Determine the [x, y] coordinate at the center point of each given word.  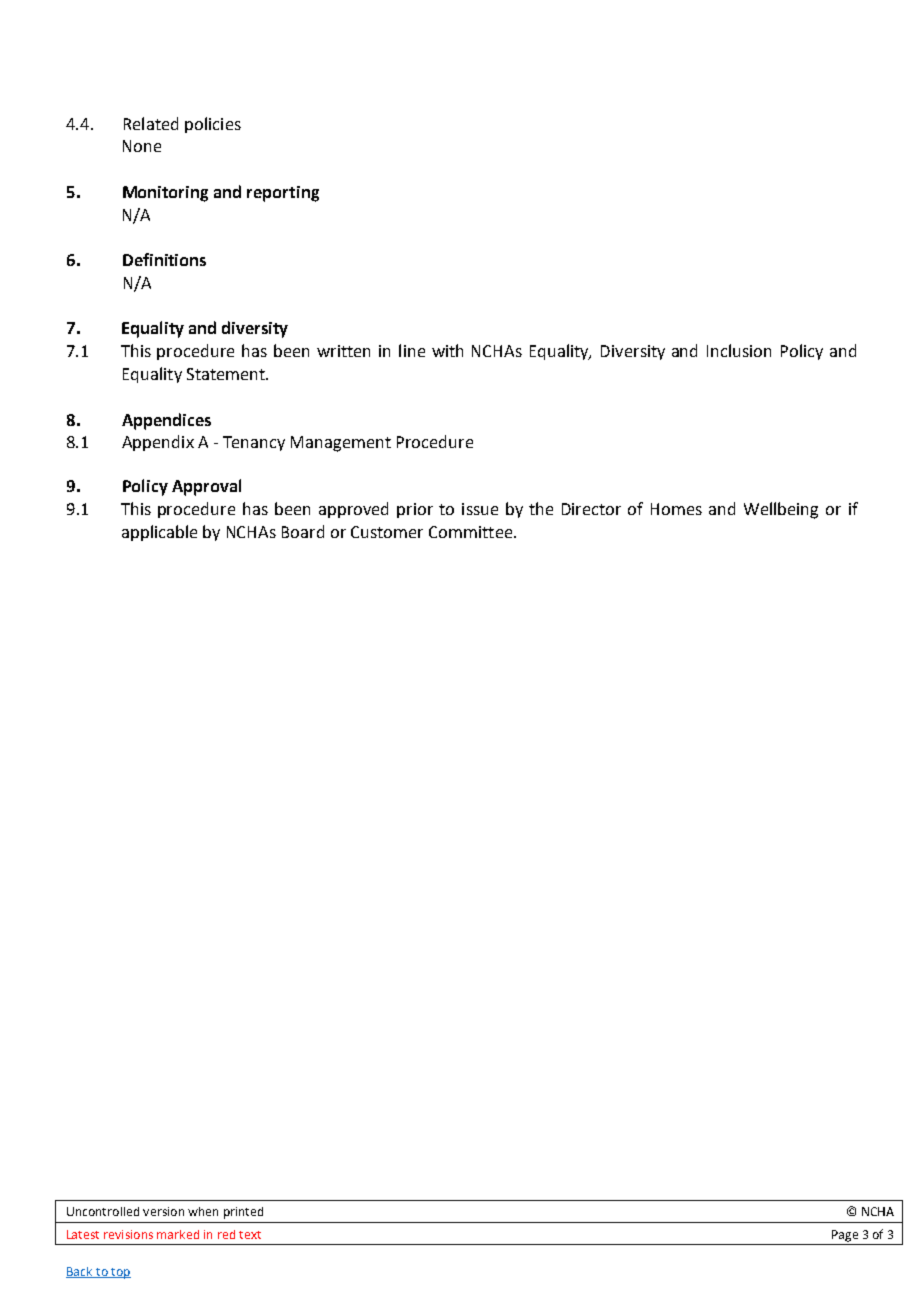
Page [845, 1236]
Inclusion [739, 350]
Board [303, 531]
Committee [472, 532]
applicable [159, 533]
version [163, 1211]
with [447, 350]
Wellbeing [781, 510]
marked [178, 1234]
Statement [227, 374]
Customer [387, 532]
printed [243, 1213]
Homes [676, 509]
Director [591, 509]
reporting [283, 194]
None [142, 146]
